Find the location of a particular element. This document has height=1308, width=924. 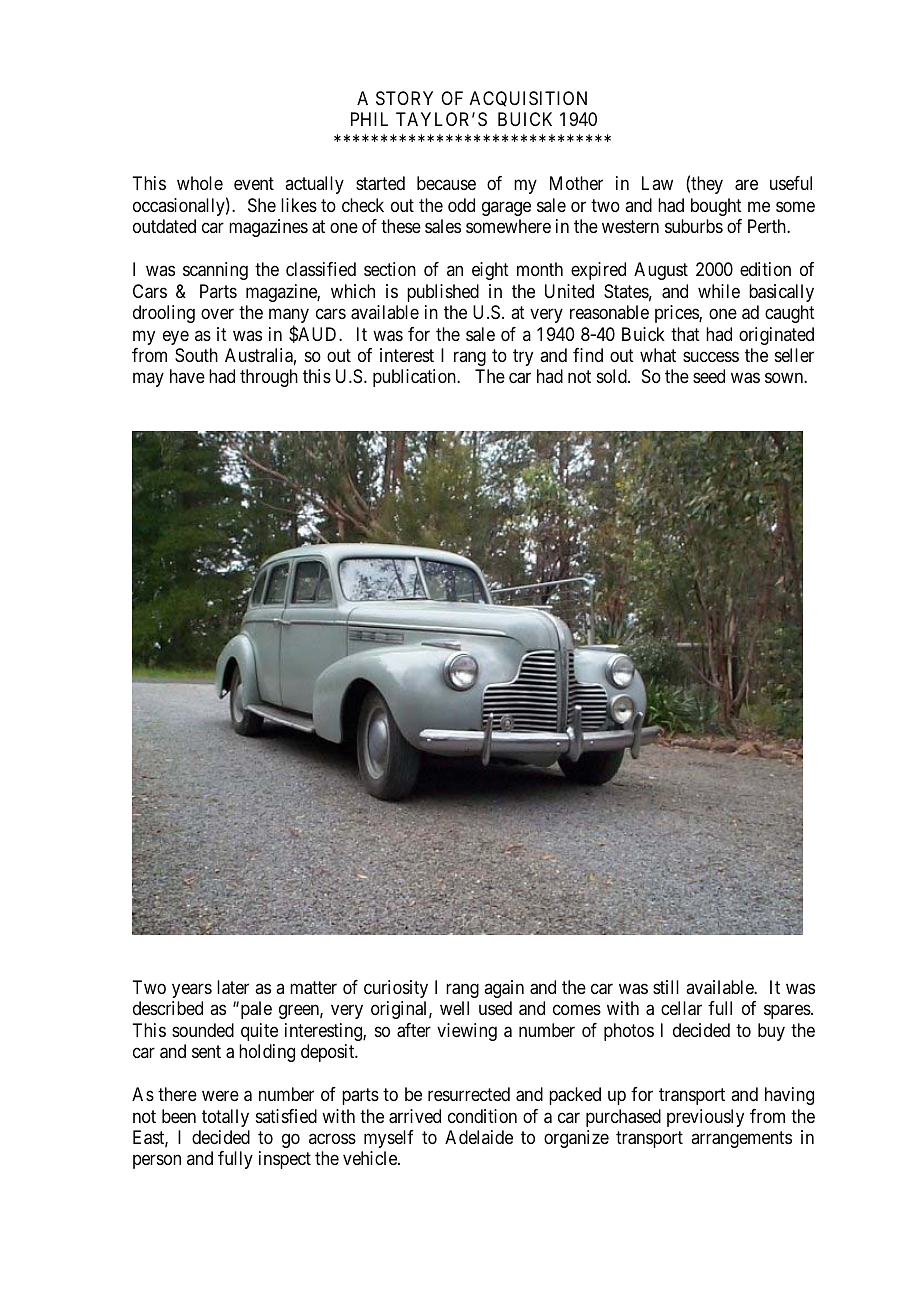

publication is located at coordinates (415, 378).
